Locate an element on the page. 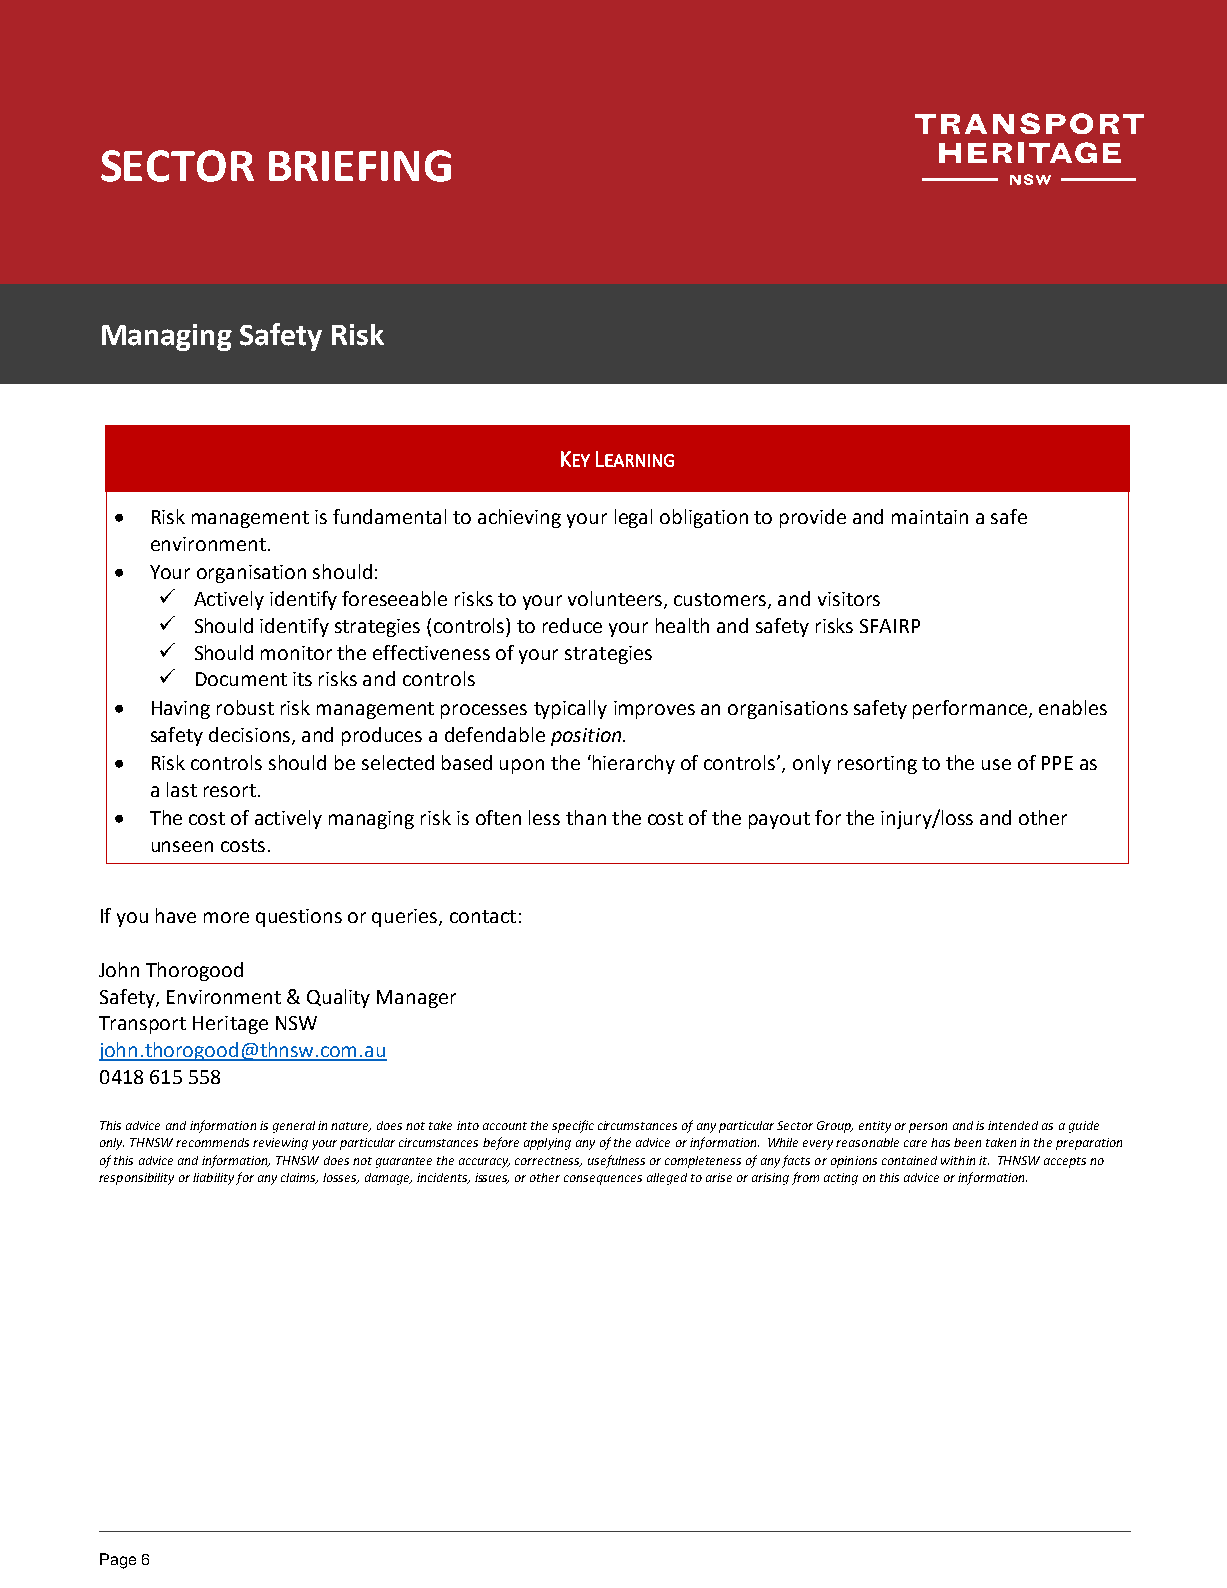 The height and width of the image is (1588, 1227). Heritage is located at coordinates (230, 1025).
